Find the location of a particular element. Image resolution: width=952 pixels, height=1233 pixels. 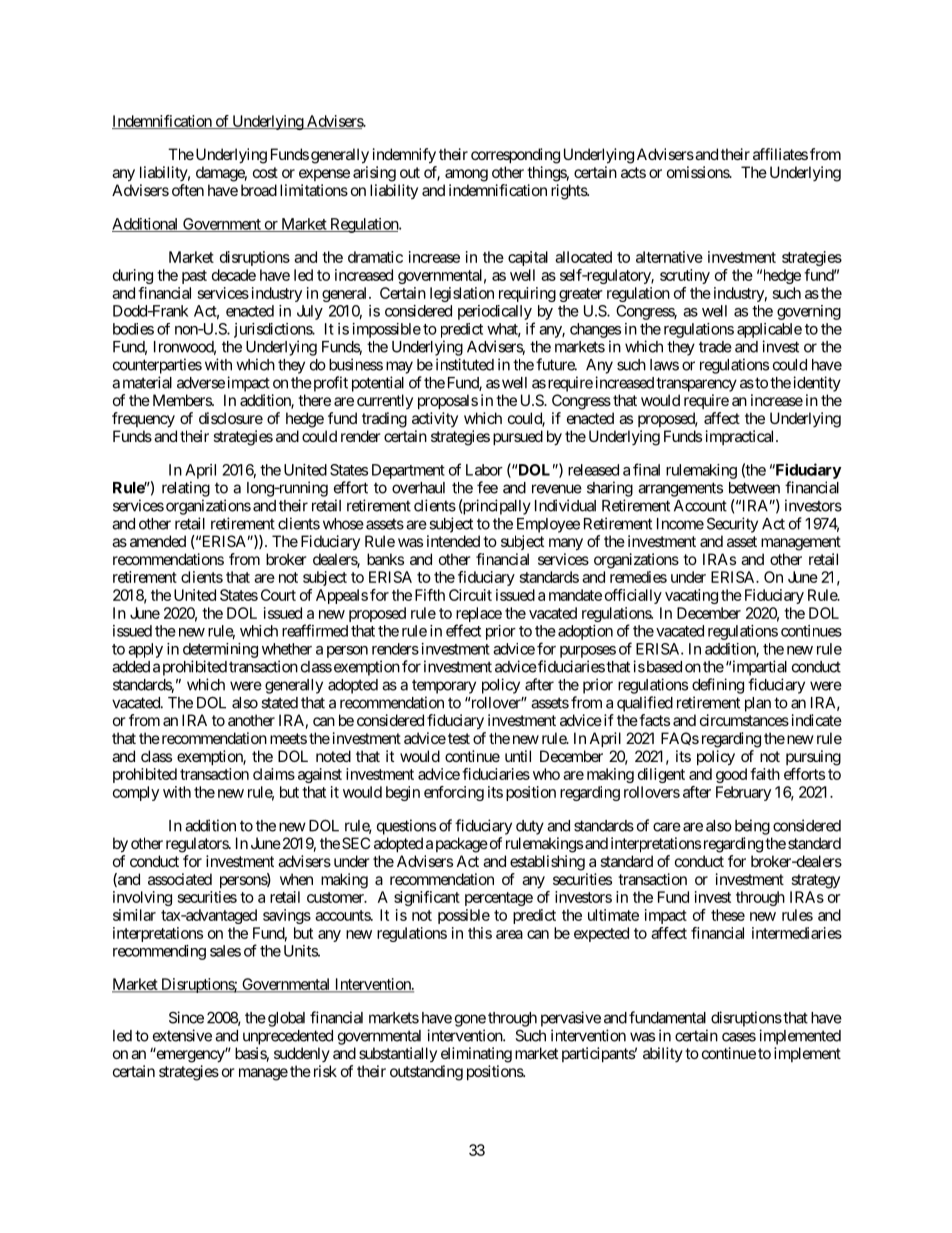

being is located at coordinates (752, 827).
